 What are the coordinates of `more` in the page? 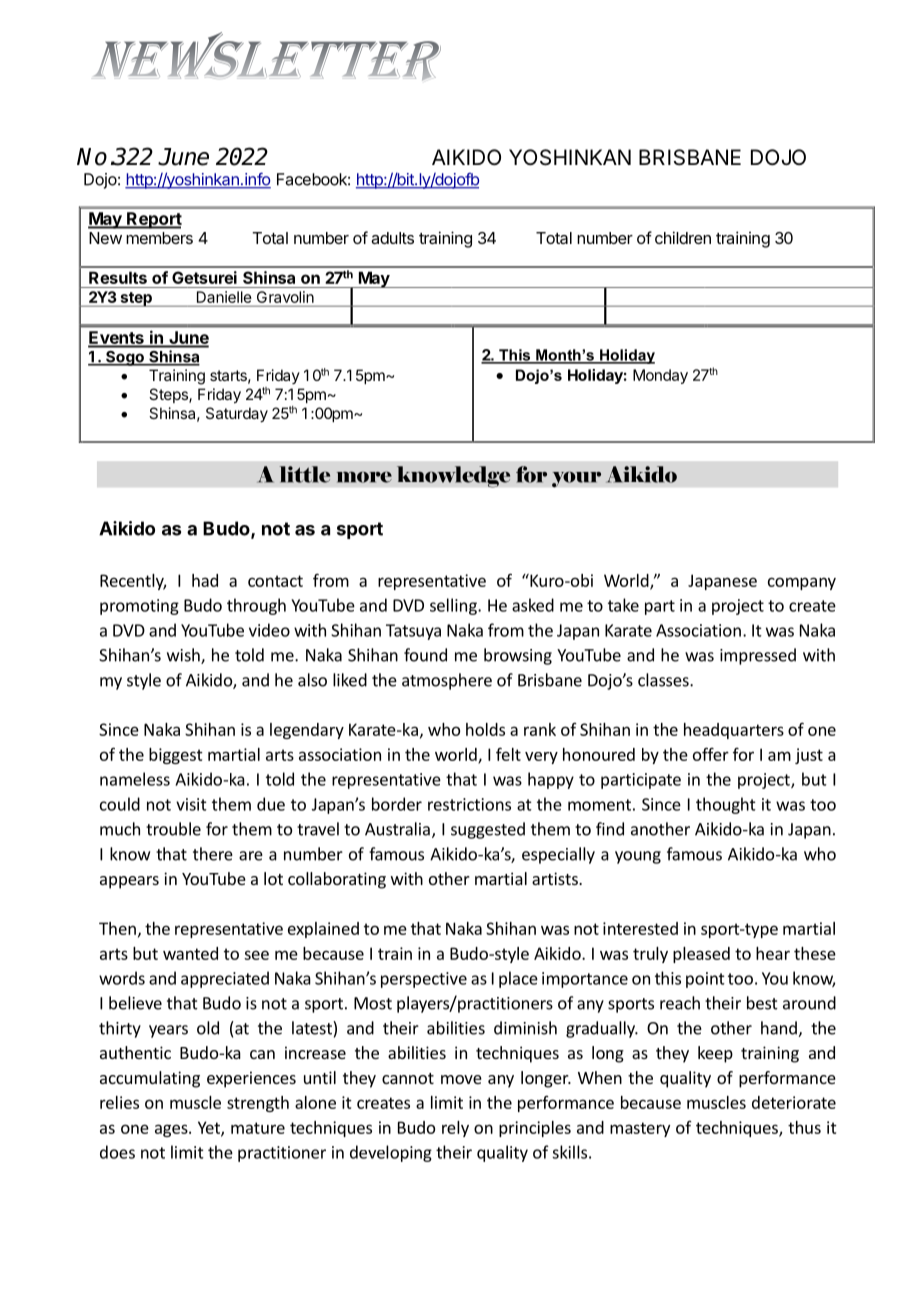 It's located at (364, 477).
